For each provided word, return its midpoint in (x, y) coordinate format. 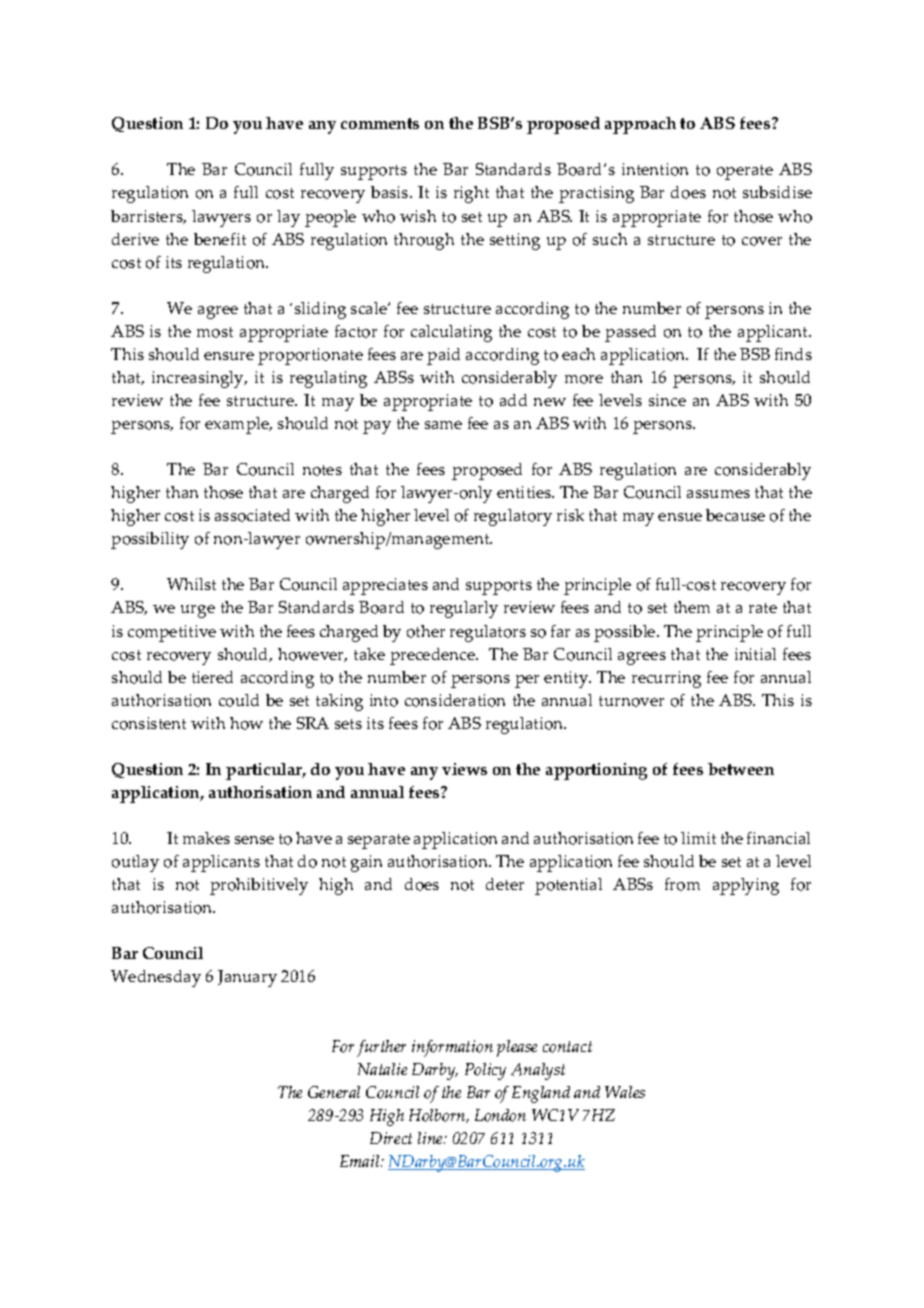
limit (698, 838)
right (471, 194)
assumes (718, 494)
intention (655, 169)
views (464, 769)
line (432, 1138)
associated (252, 515)
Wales (625, 1092)
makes (206, 838)
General (334, 1092)
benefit (220, 239)
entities (525, 492)
